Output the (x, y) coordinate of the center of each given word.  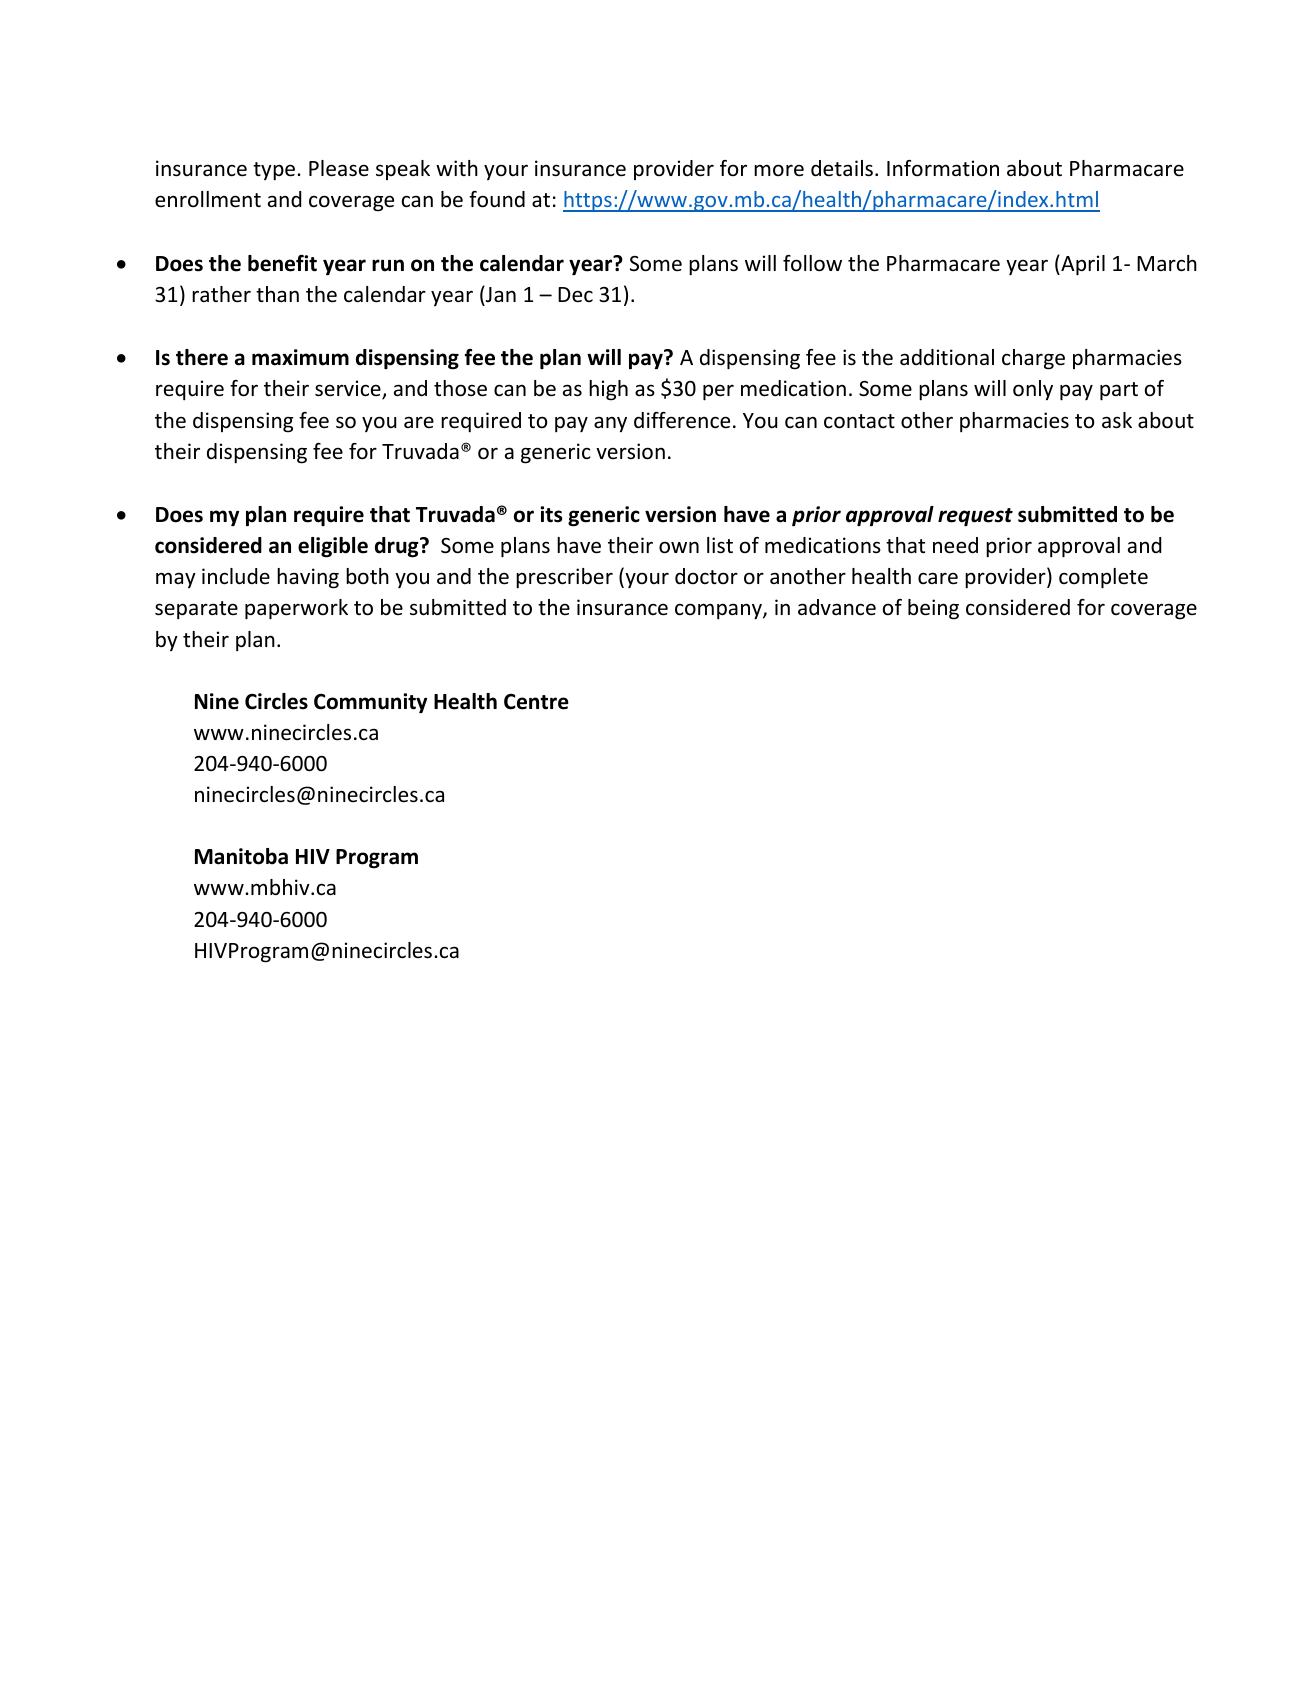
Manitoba (241, 856)
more (779, 170)
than (277, 294)
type (275, 171)
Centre (536, 702)
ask (1117, 420)
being (933, 609)
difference (682, 420)
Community (370, 703)
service (349, 390)
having (308, 578)
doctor (706, 576)
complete (1103, 578)
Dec (575, 295)
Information (943, 168)
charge (1033, 359)
